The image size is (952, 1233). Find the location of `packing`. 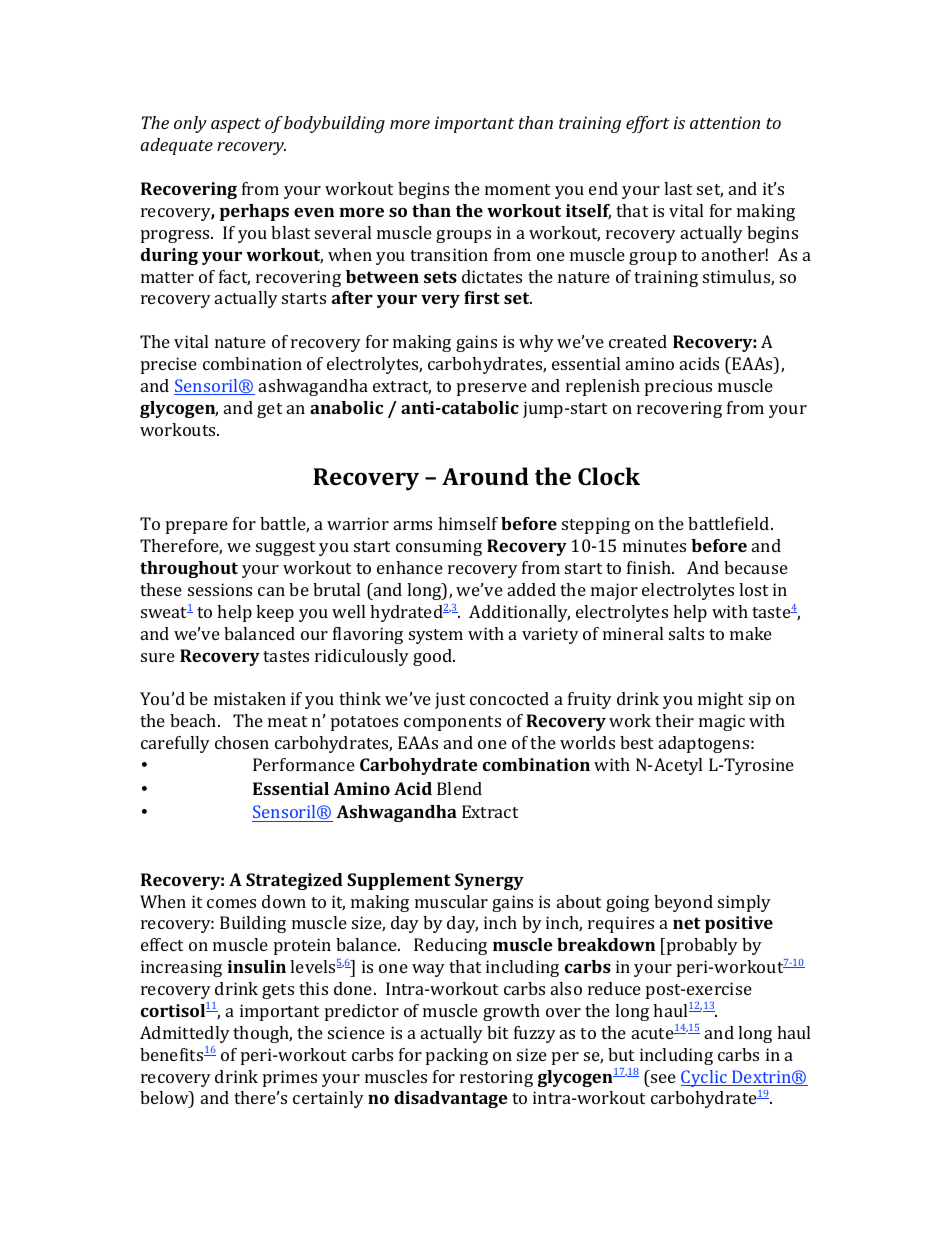

packing is located at coordinates (457, 1056).
